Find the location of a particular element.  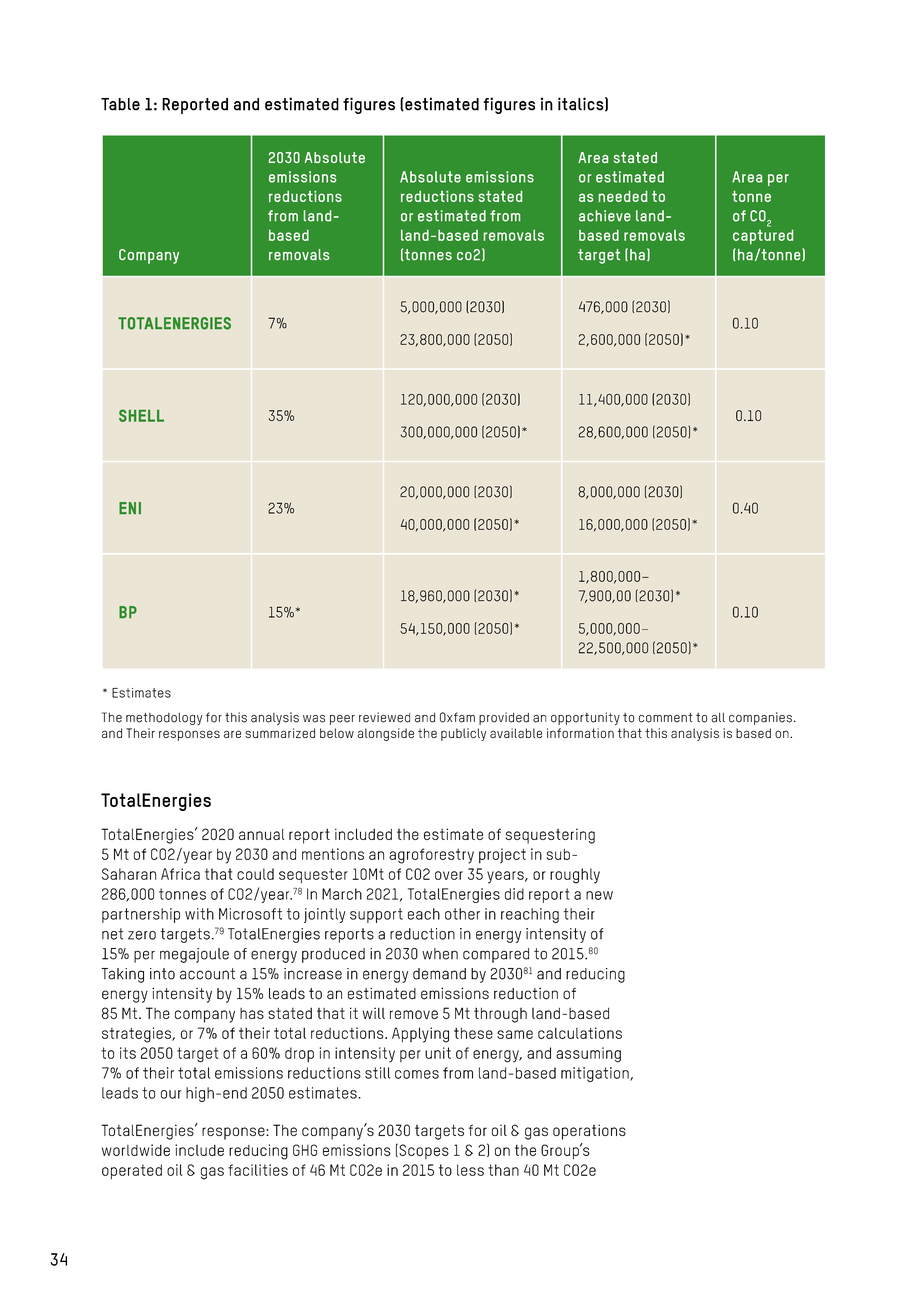

summarized is located at coordinates (280, 733).
